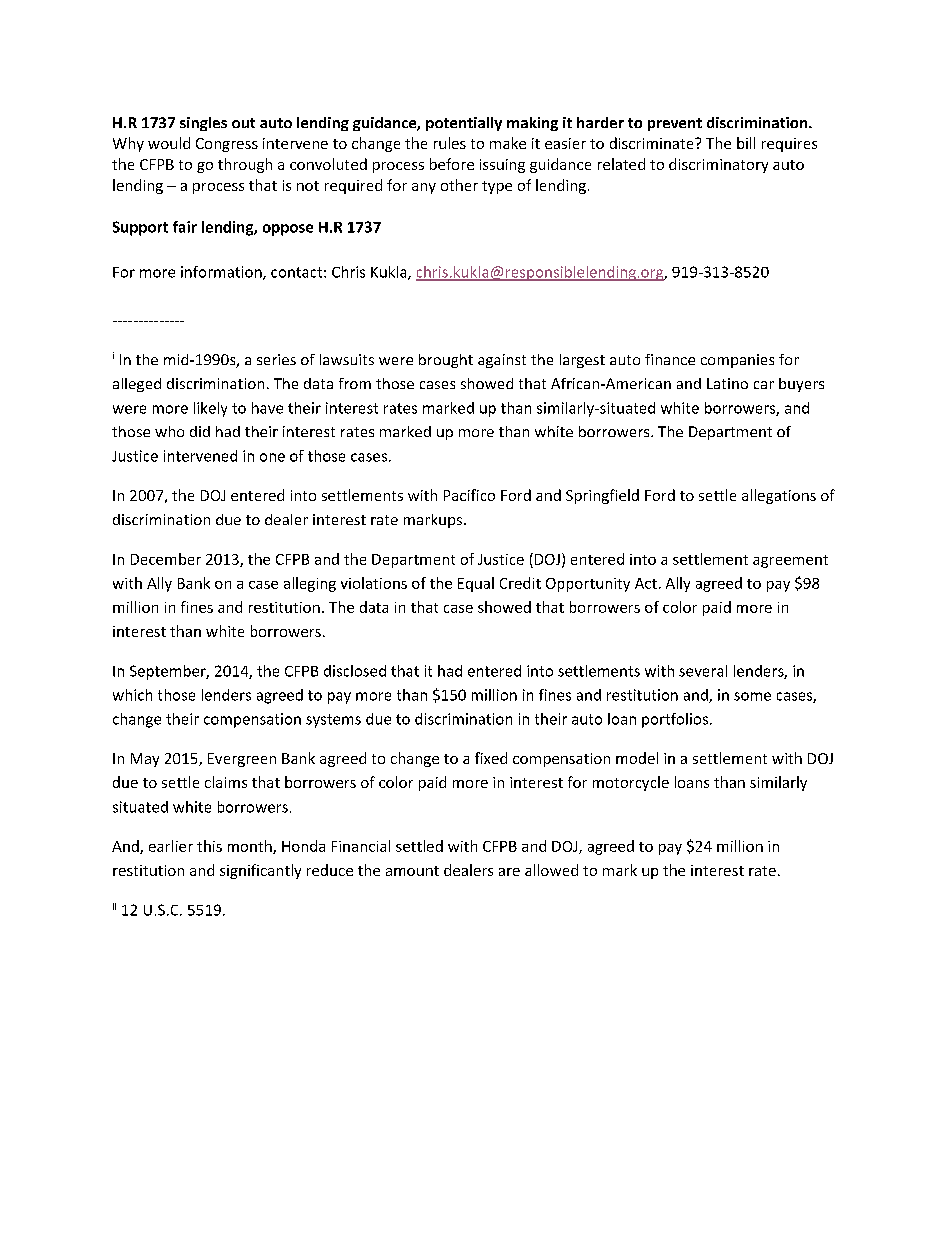 This screenshot has height=1233, width=952. Describe the element at coordinates (210, 409) in the screenshot. I see `likely` at that location.
